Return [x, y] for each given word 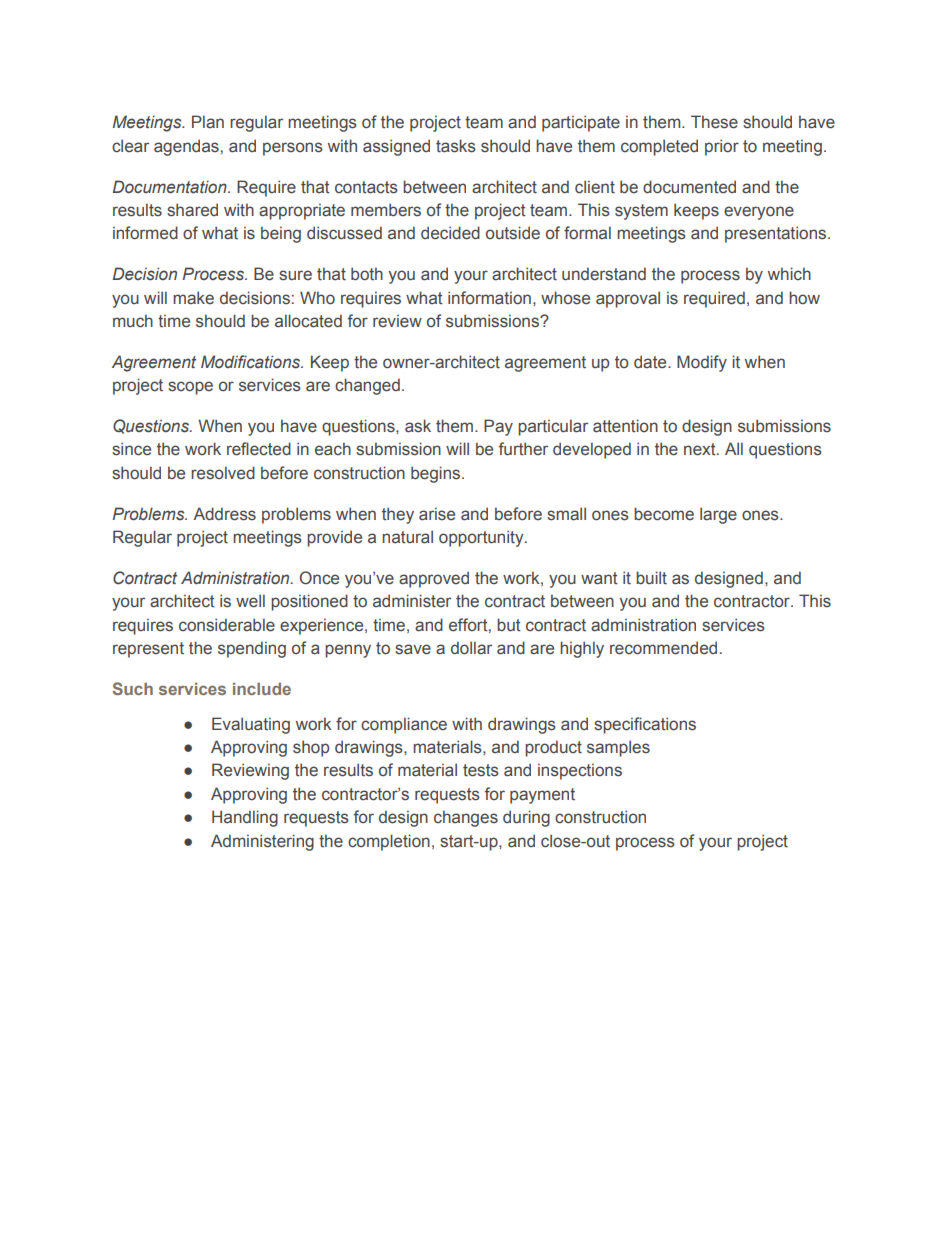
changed [367, 386]
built [651, 578]
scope [190, 388]
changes [466, 818]
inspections [580, 771]
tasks [456, 146]
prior [722, 147]
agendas [186, 147]
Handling [245, 818]
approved [434, 579]
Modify [702, 363]
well [250, 601]
